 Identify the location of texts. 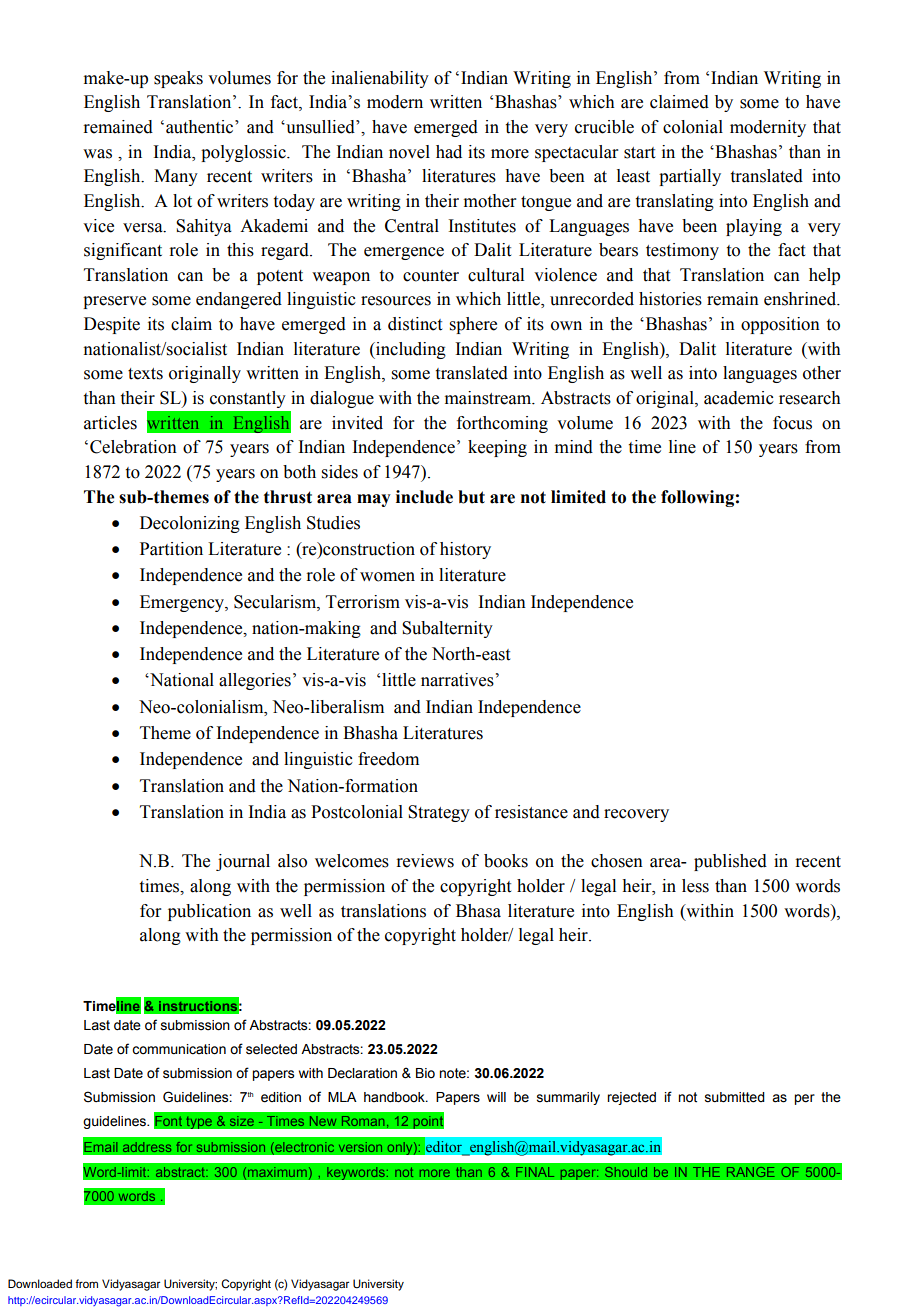
(145, 374).
